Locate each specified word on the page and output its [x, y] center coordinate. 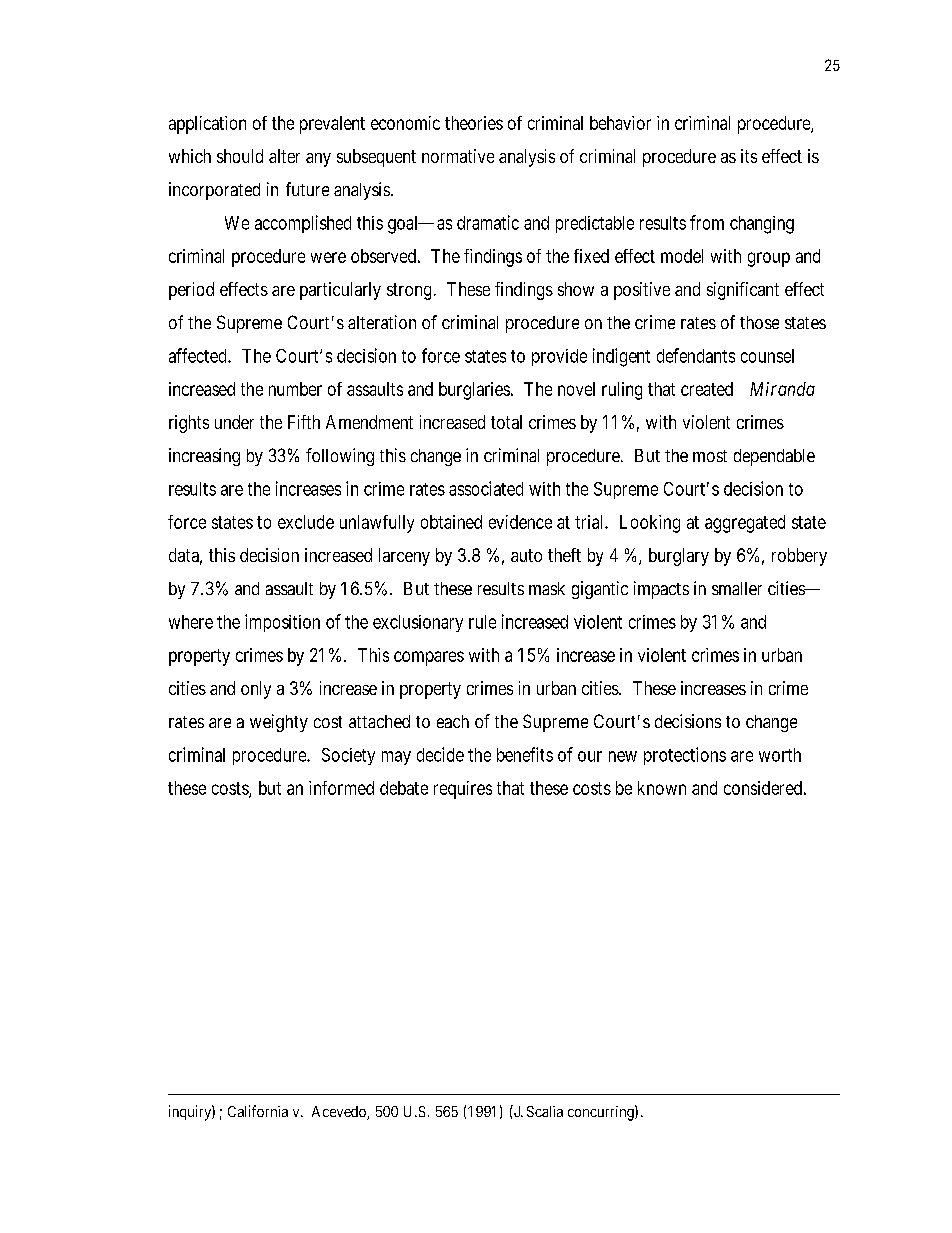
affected [199, 355]
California [258, 1111]
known [662, 788]
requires [463, 790]
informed [341, 788]
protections [685, 756]
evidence [520, 522]
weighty [279, 723]
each [453, 721]
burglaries [474, 391]
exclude [306, 522]
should [240, 156]
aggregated [745, 524]
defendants [696, 355]
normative [458, 156]
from [707, 222]
